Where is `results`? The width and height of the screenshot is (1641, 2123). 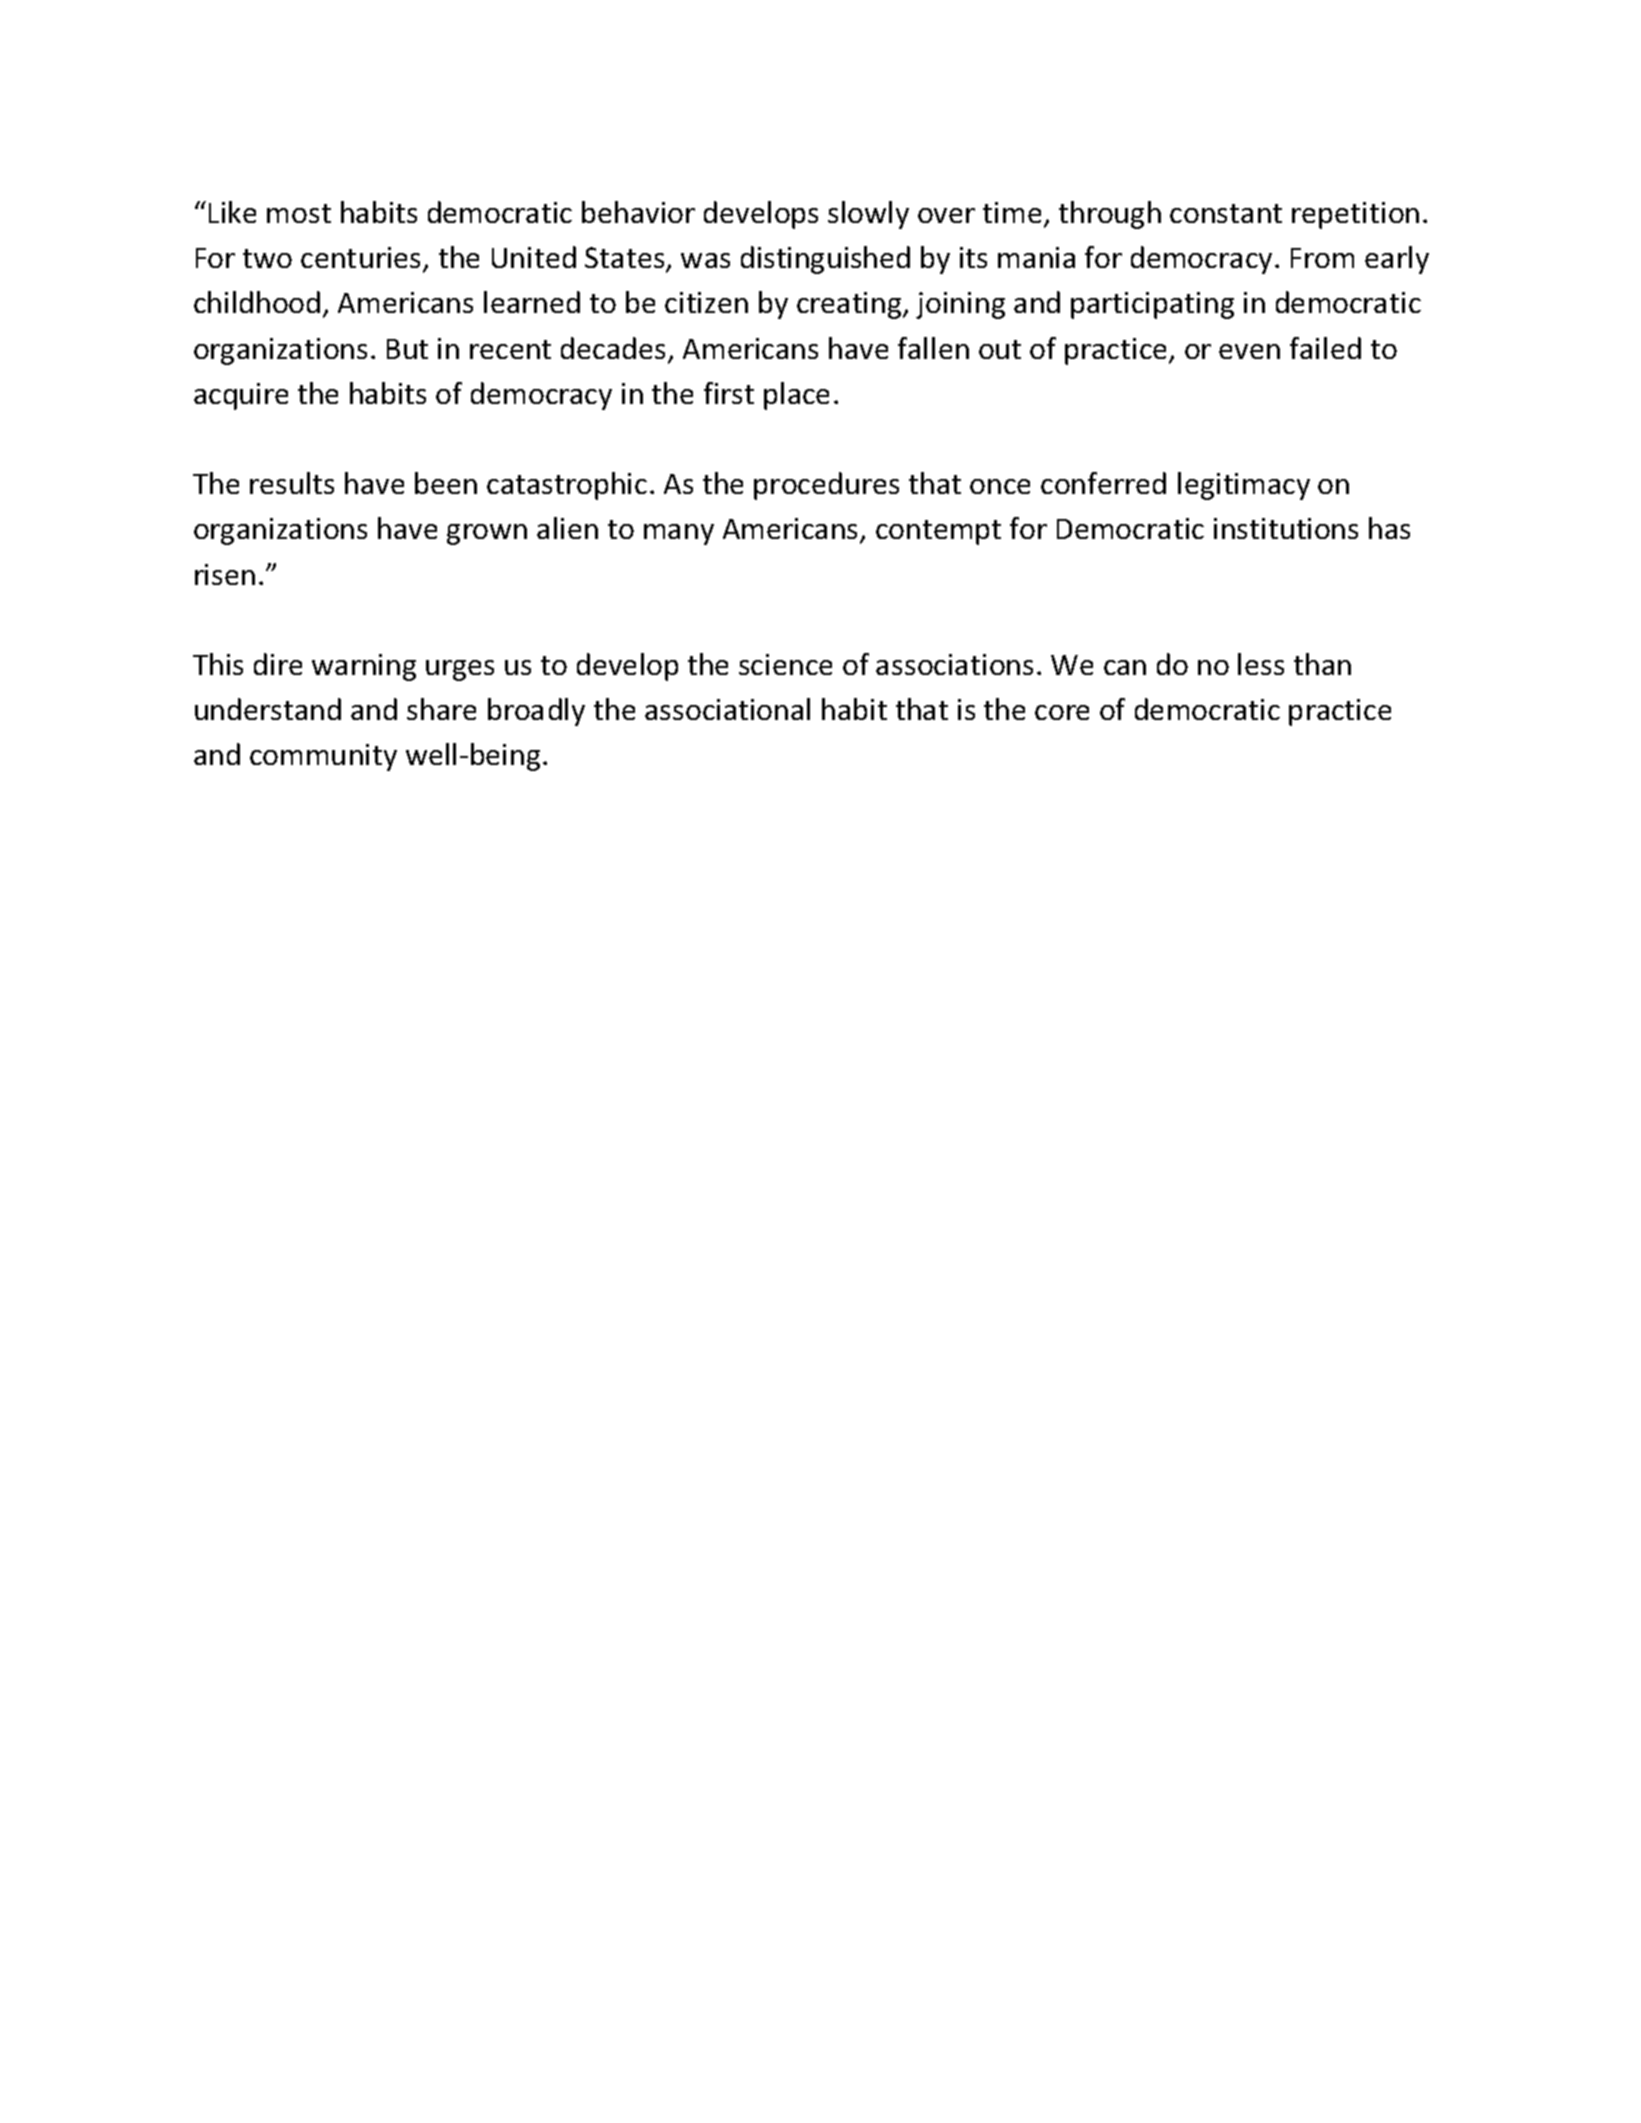 results is located at coordinates (292, 483).
